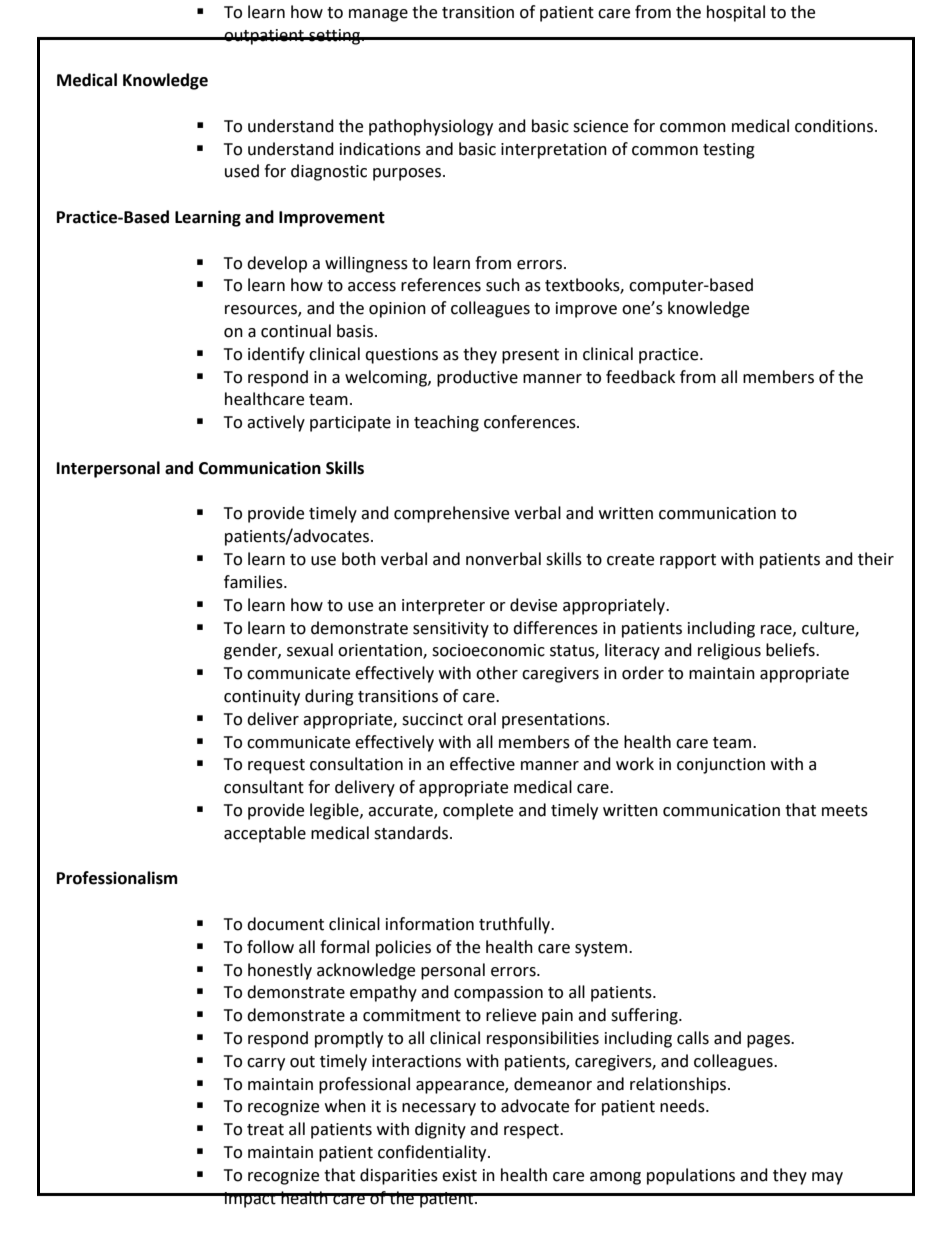  Describe the element at coordinates (827, 1178) in the document. I see `may` at that location.
